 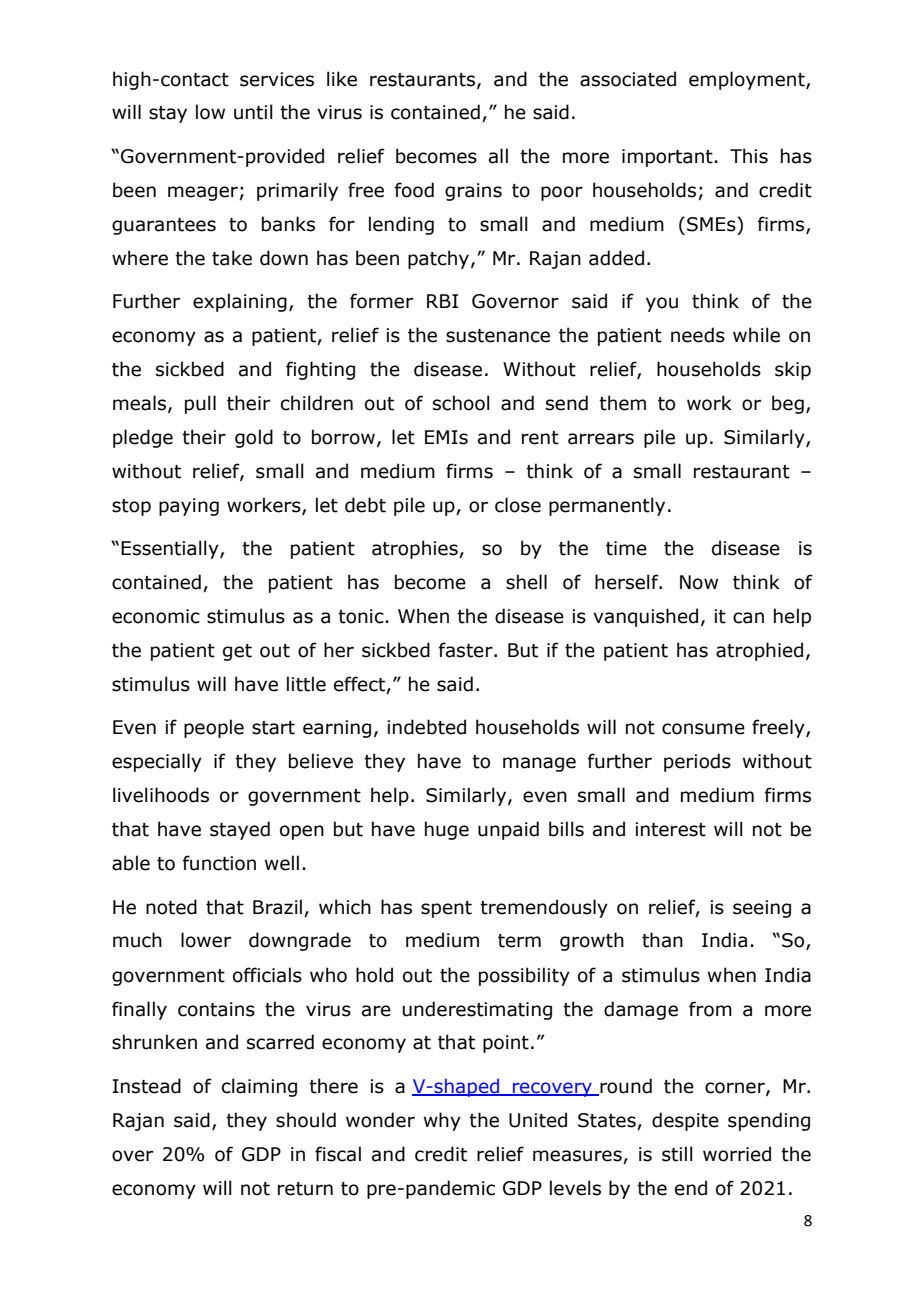 What do you see at coordinates (670, 829) in the screenshot?
I see `interest` at bounding box center [670, 829].
